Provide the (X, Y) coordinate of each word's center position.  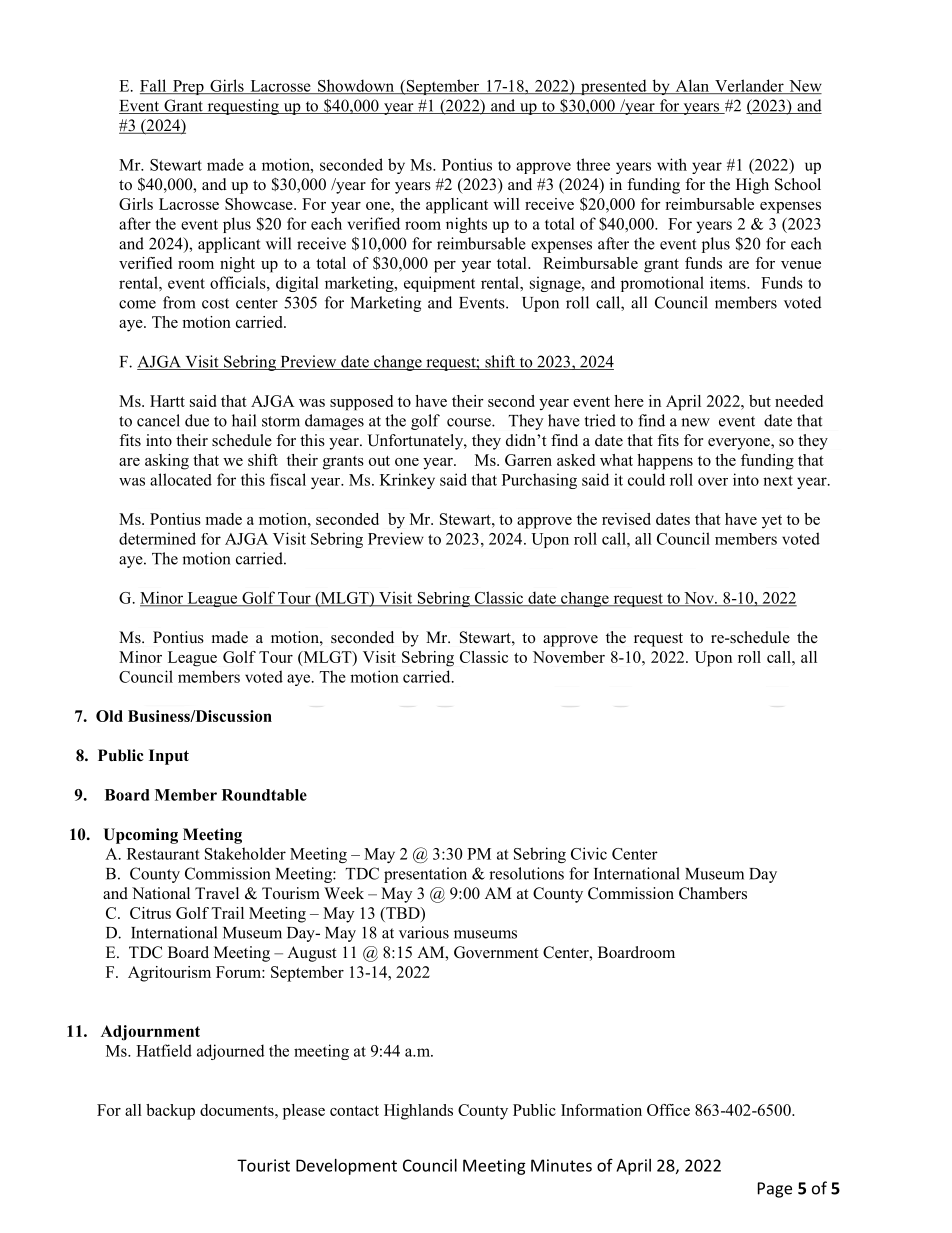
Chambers (713, 893)
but (760, 401)
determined (157, 538)
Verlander (749, 86)
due (197, 420)
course (470, 422)
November (569, 657)
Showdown (356, 86)
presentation (425, 875)
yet (772, 522)
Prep (188, 87)
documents (238, 1110)
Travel (217, 893)
